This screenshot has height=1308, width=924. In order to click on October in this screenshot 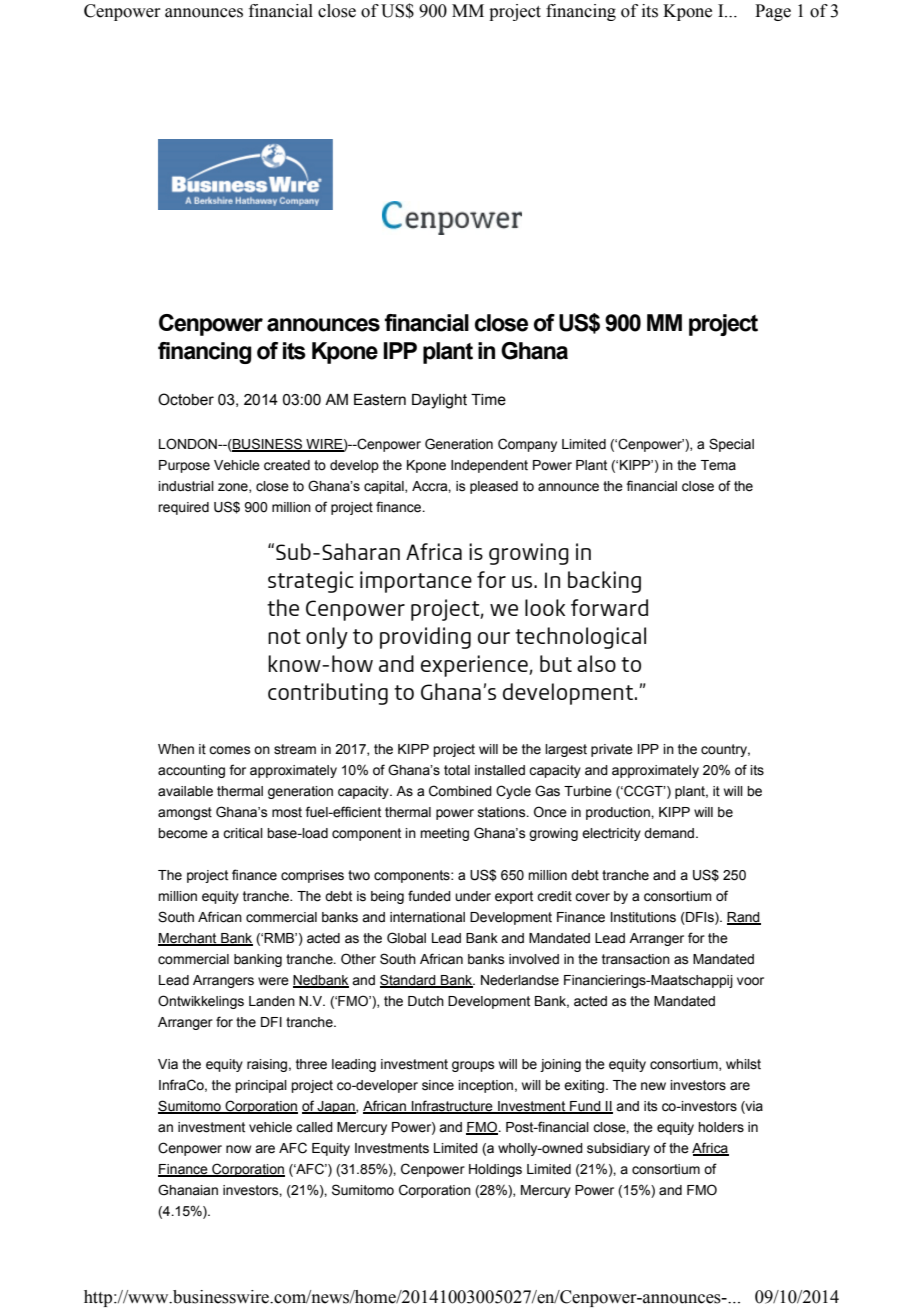, I will do `click(186, 399)`.
